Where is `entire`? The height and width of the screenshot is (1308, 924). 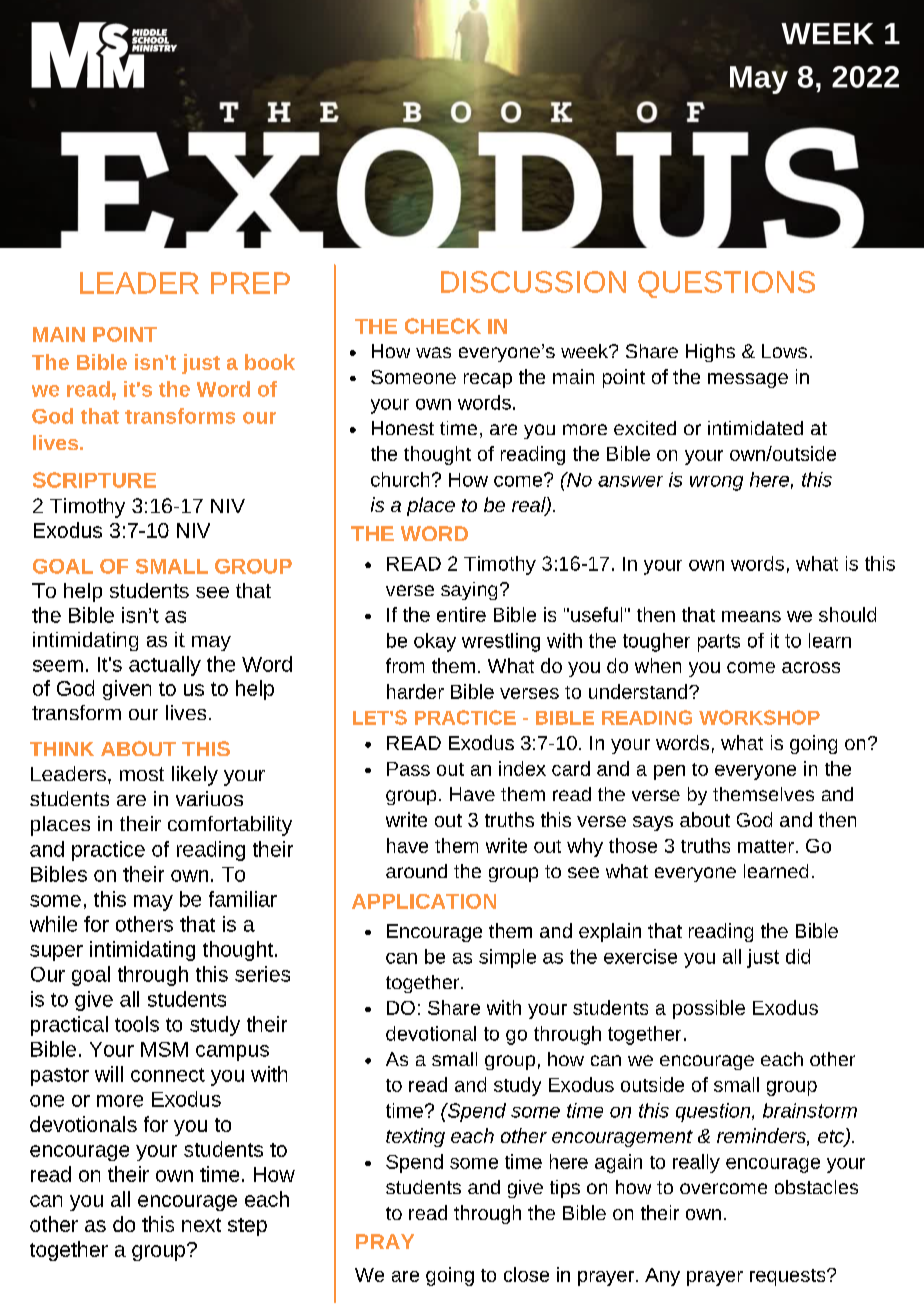
entire is located at coordinates (461, 614).
